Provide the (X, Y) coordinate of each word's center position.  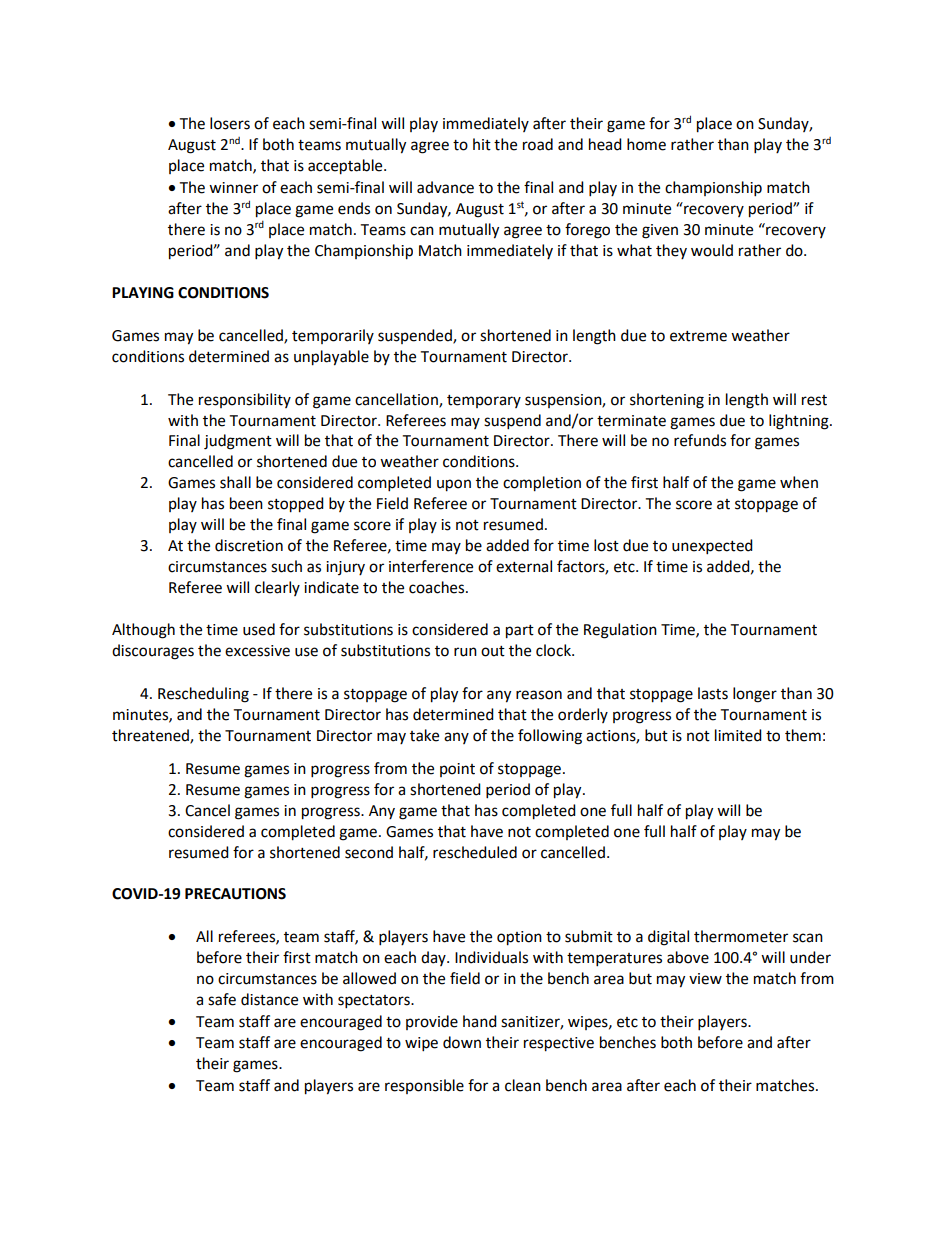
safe (222, 999)
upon (454, 485)
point (457, 770)
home (646, 144)
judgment (238, 442)
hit (482, 144)
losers (230, 123)
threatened (151, 736)
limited (738, 735)
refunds (700, 440)
